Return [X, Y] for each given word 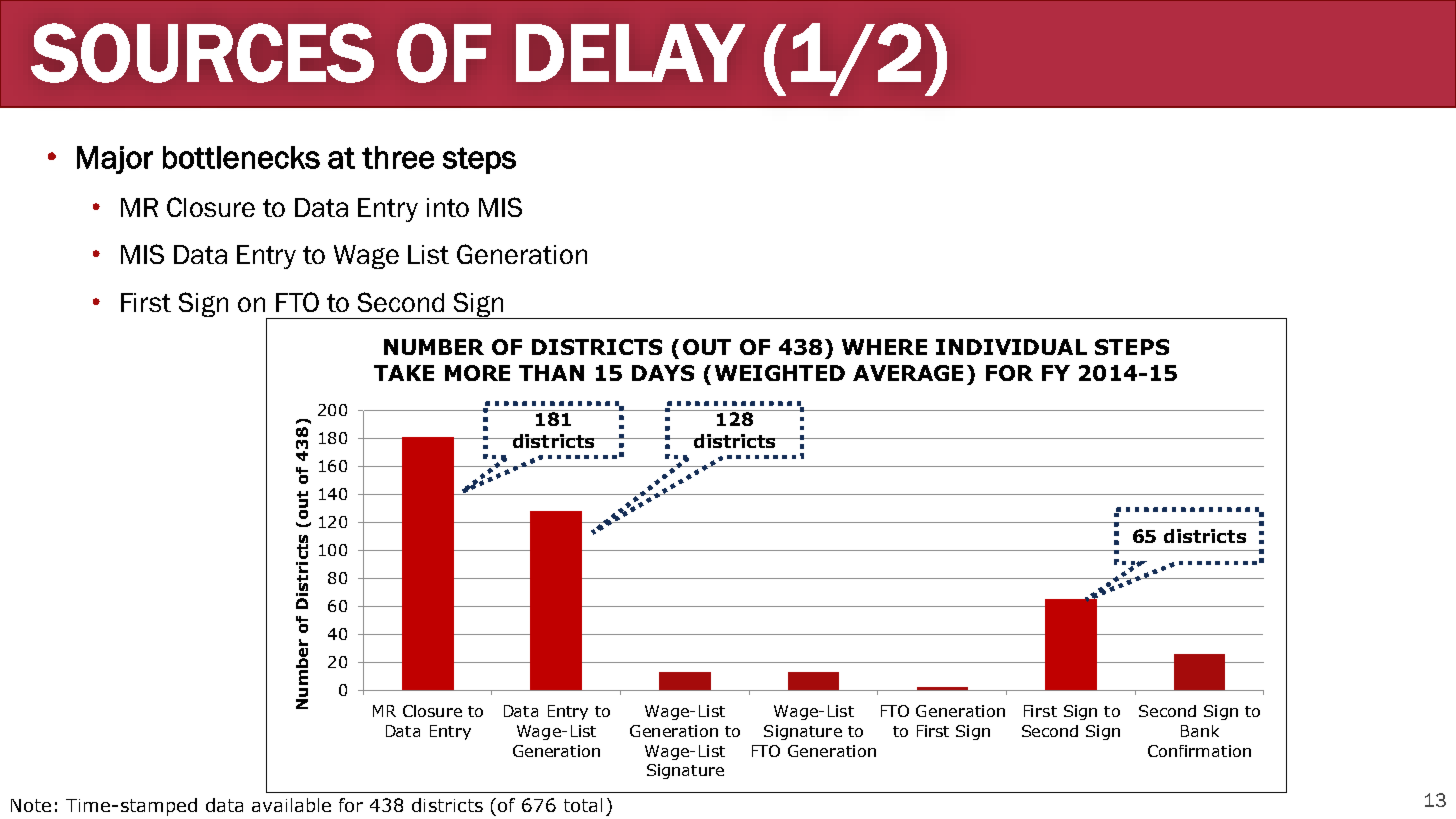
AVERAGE [908, 373]
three [398, 157]
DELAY [630, 53]
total [583, 805]
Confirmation [1199, 751]
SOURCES [202, 53]
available [291, 805]
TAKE [404, 373]
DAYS [663, 373]
